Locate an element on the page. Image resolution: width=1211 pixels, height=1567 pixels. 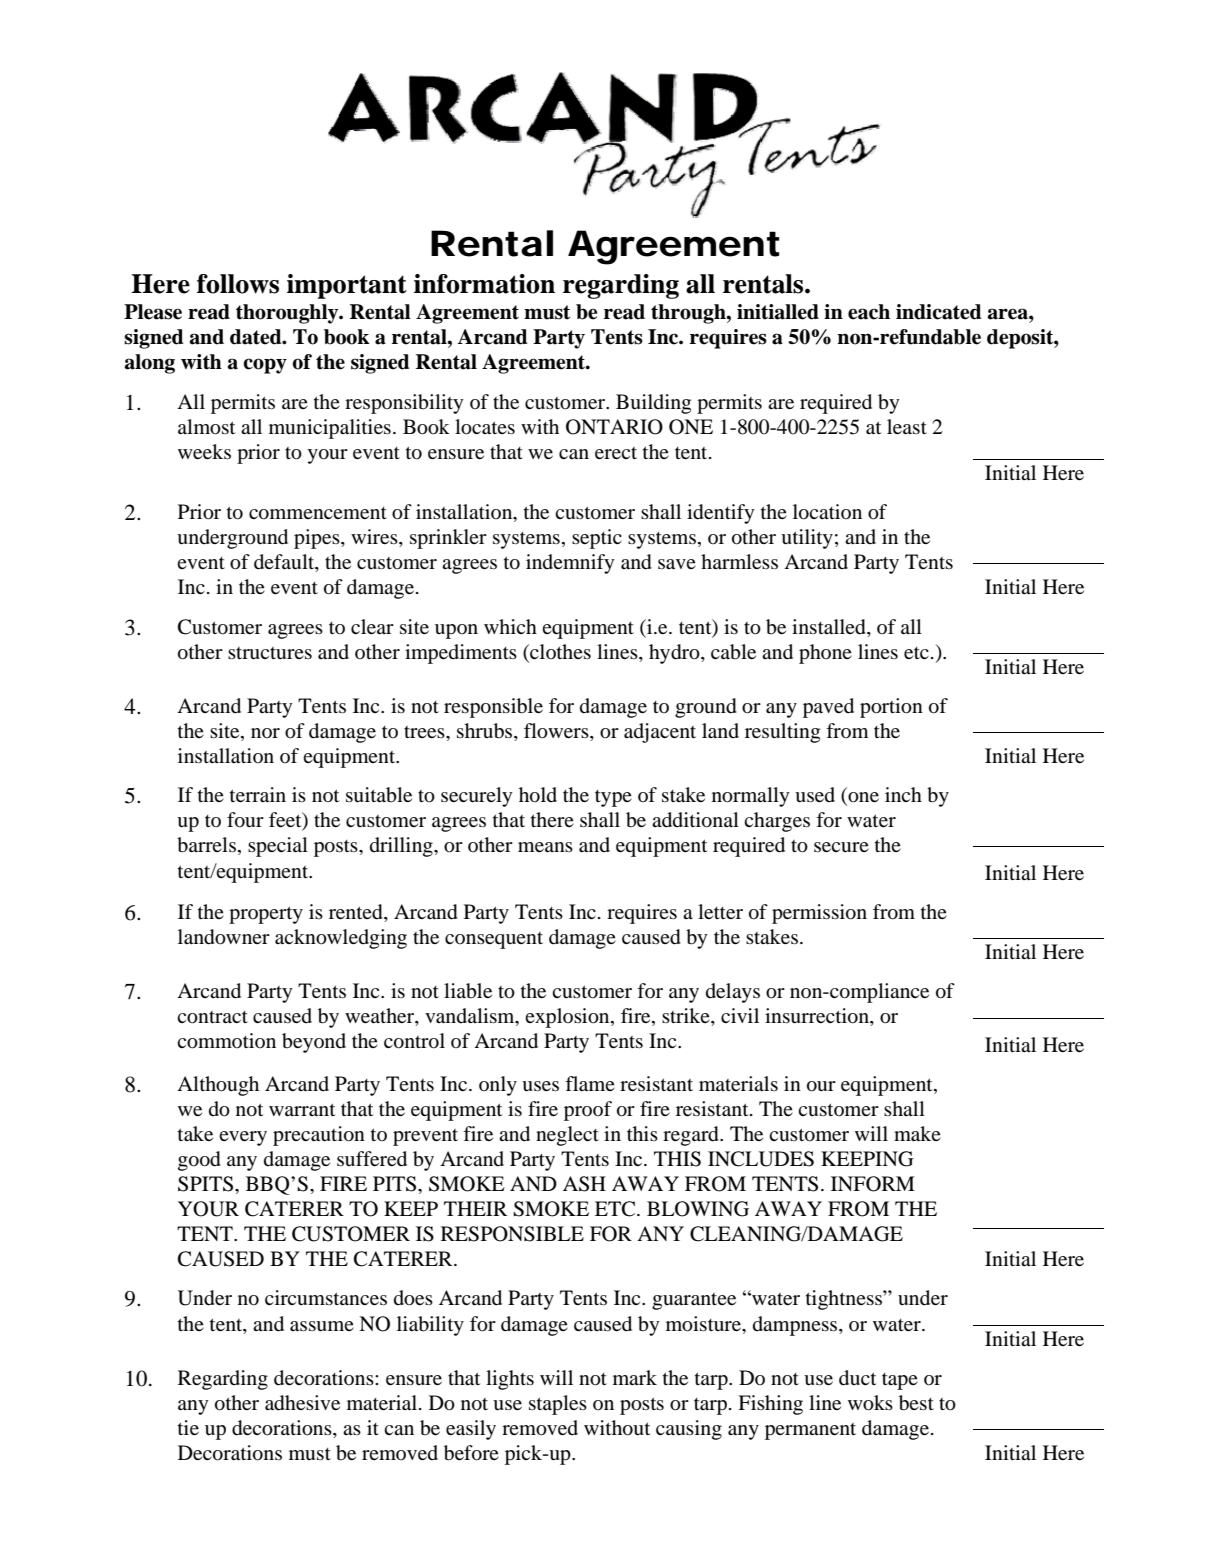
commotion is located at coordinates (226, 1041).
